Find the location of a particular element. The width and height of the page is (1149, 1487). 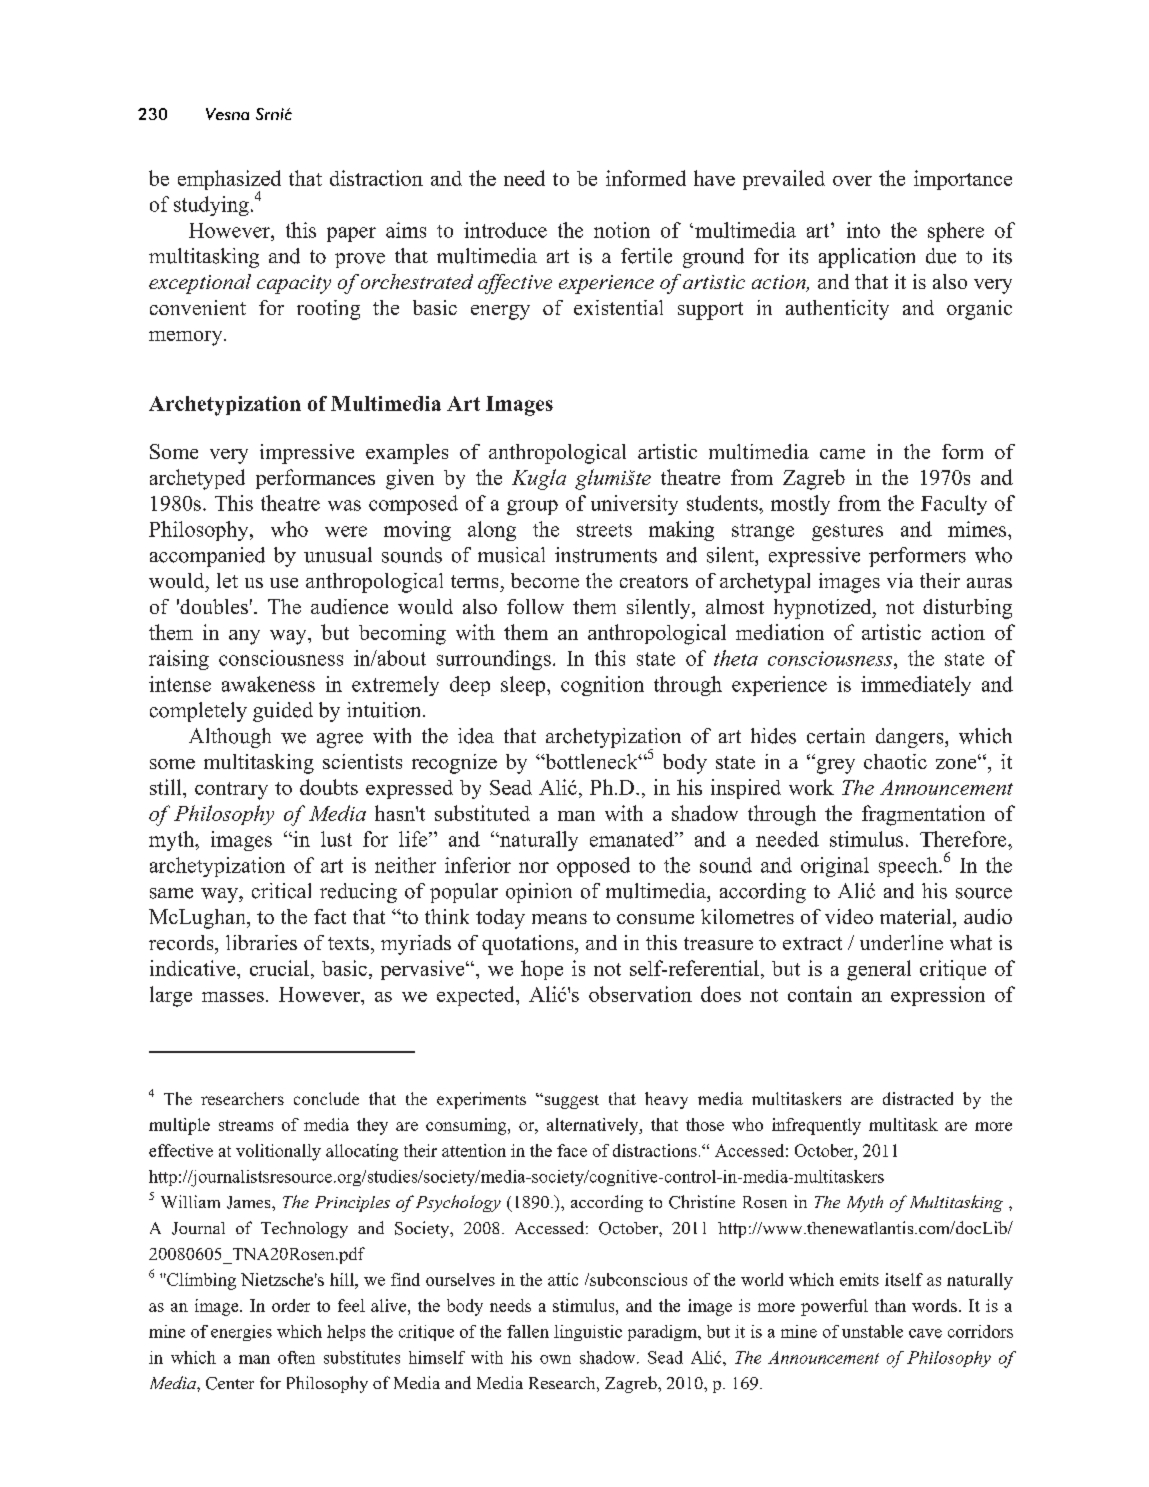

contrary is located at coordinates (231, 791).
